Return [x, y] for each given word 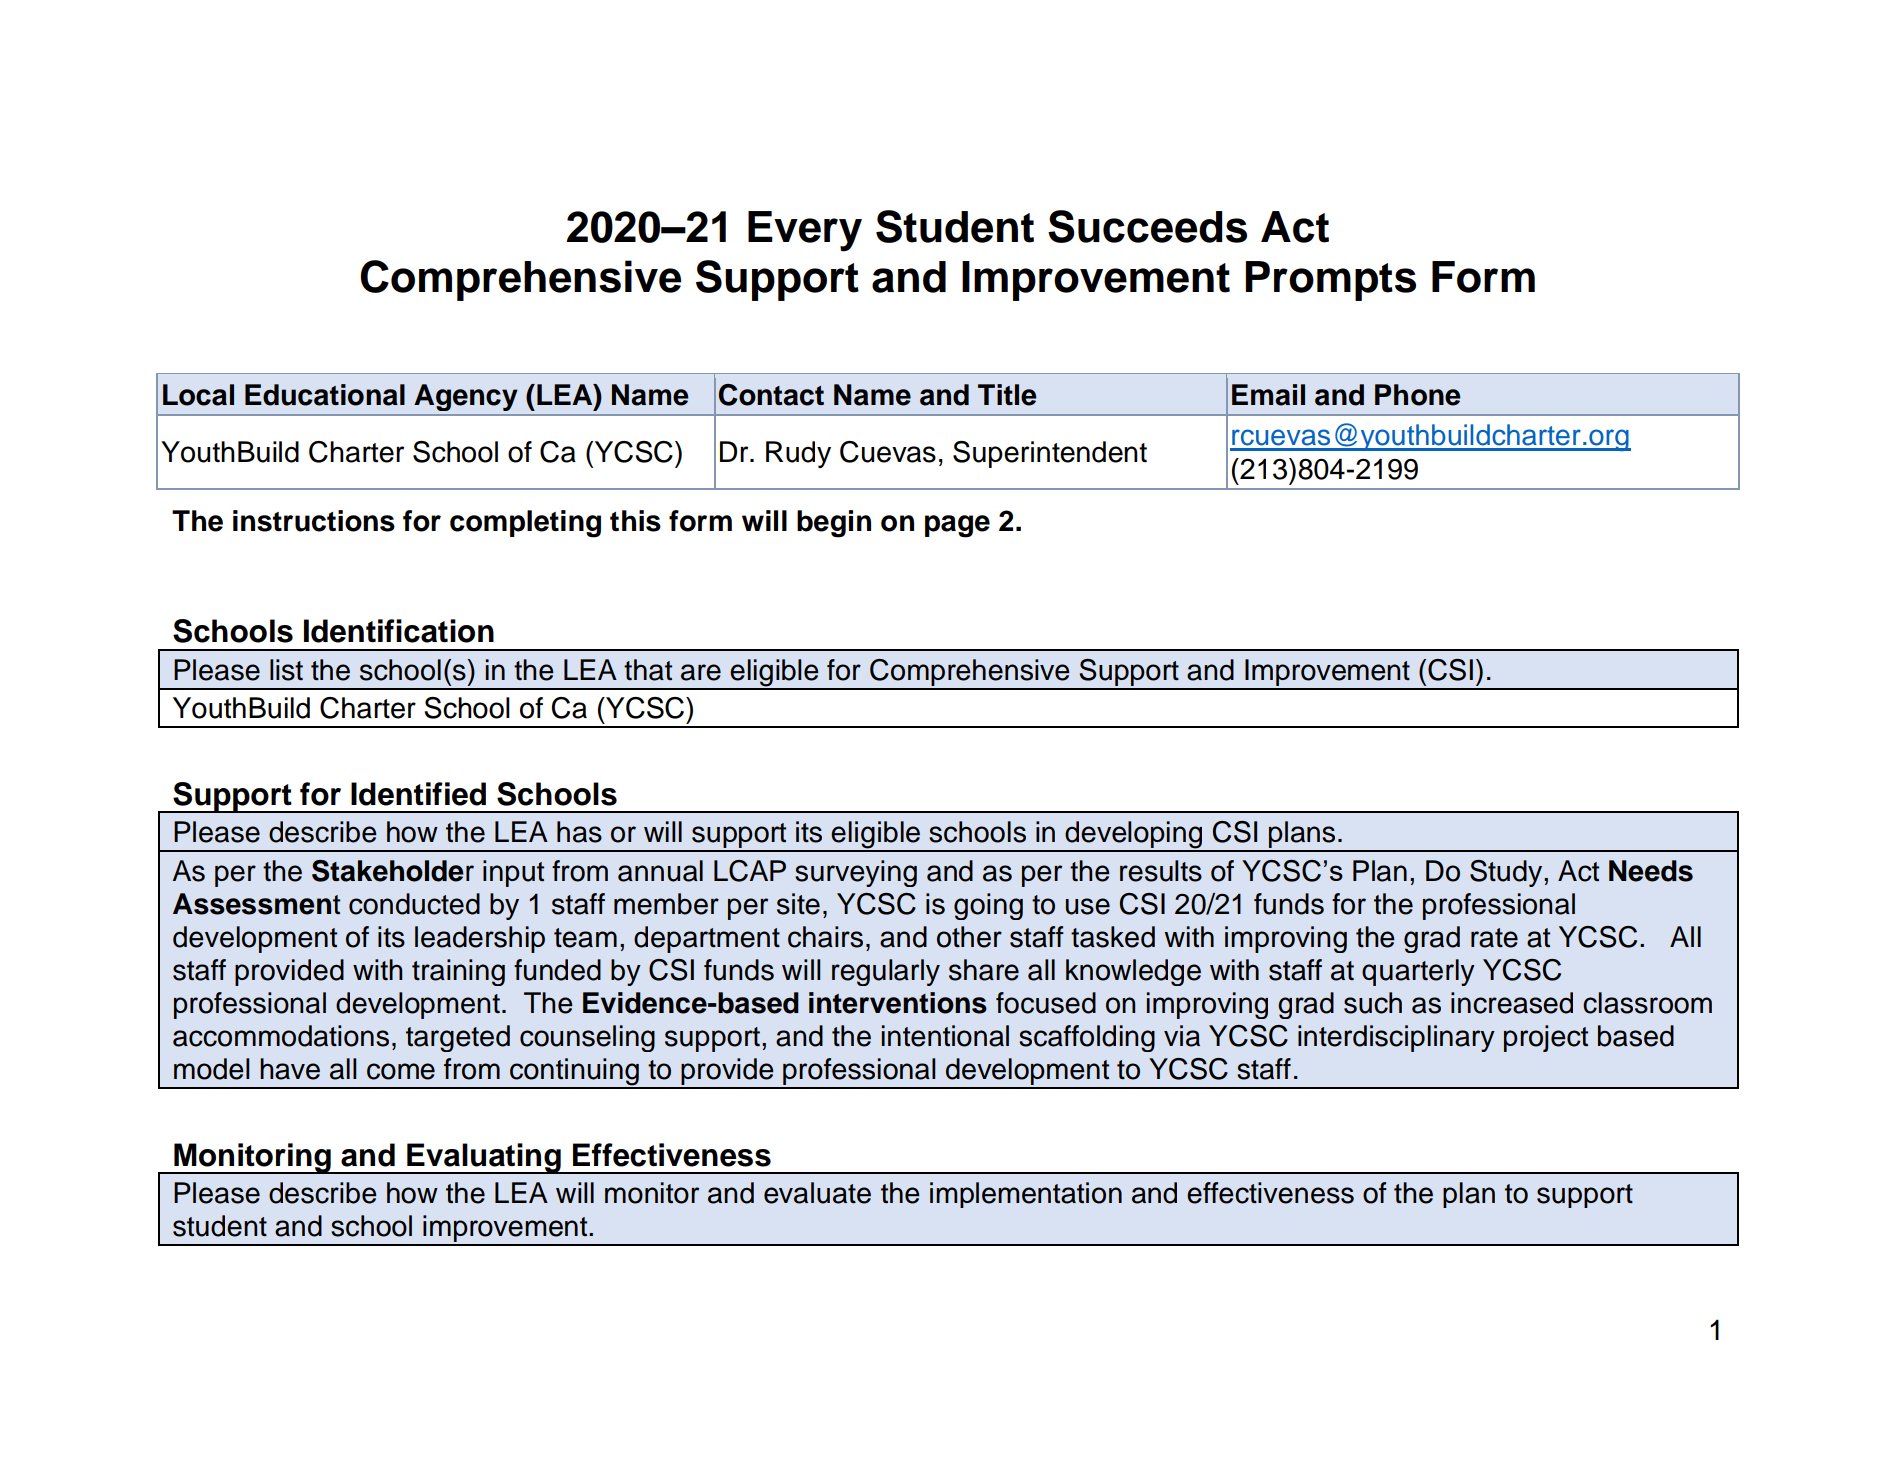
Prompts [1331, 281]
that [648, 670]
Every [805, 231]
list [286, 670]
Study [1507, 873]
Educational [325, 395]
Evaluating [484, 1158]
